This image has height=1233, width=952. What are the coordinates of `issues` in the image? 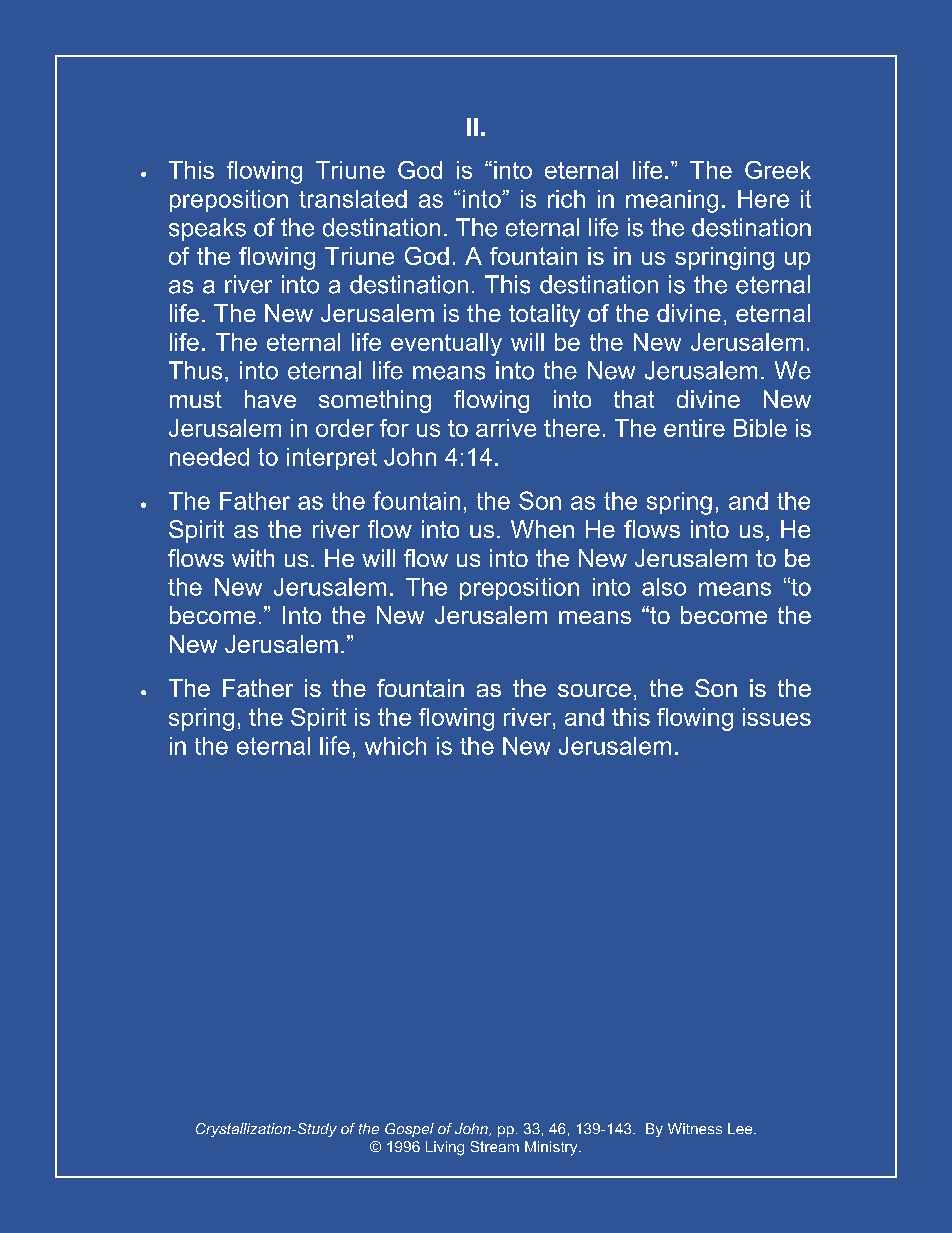 It's located at (777, 717).
